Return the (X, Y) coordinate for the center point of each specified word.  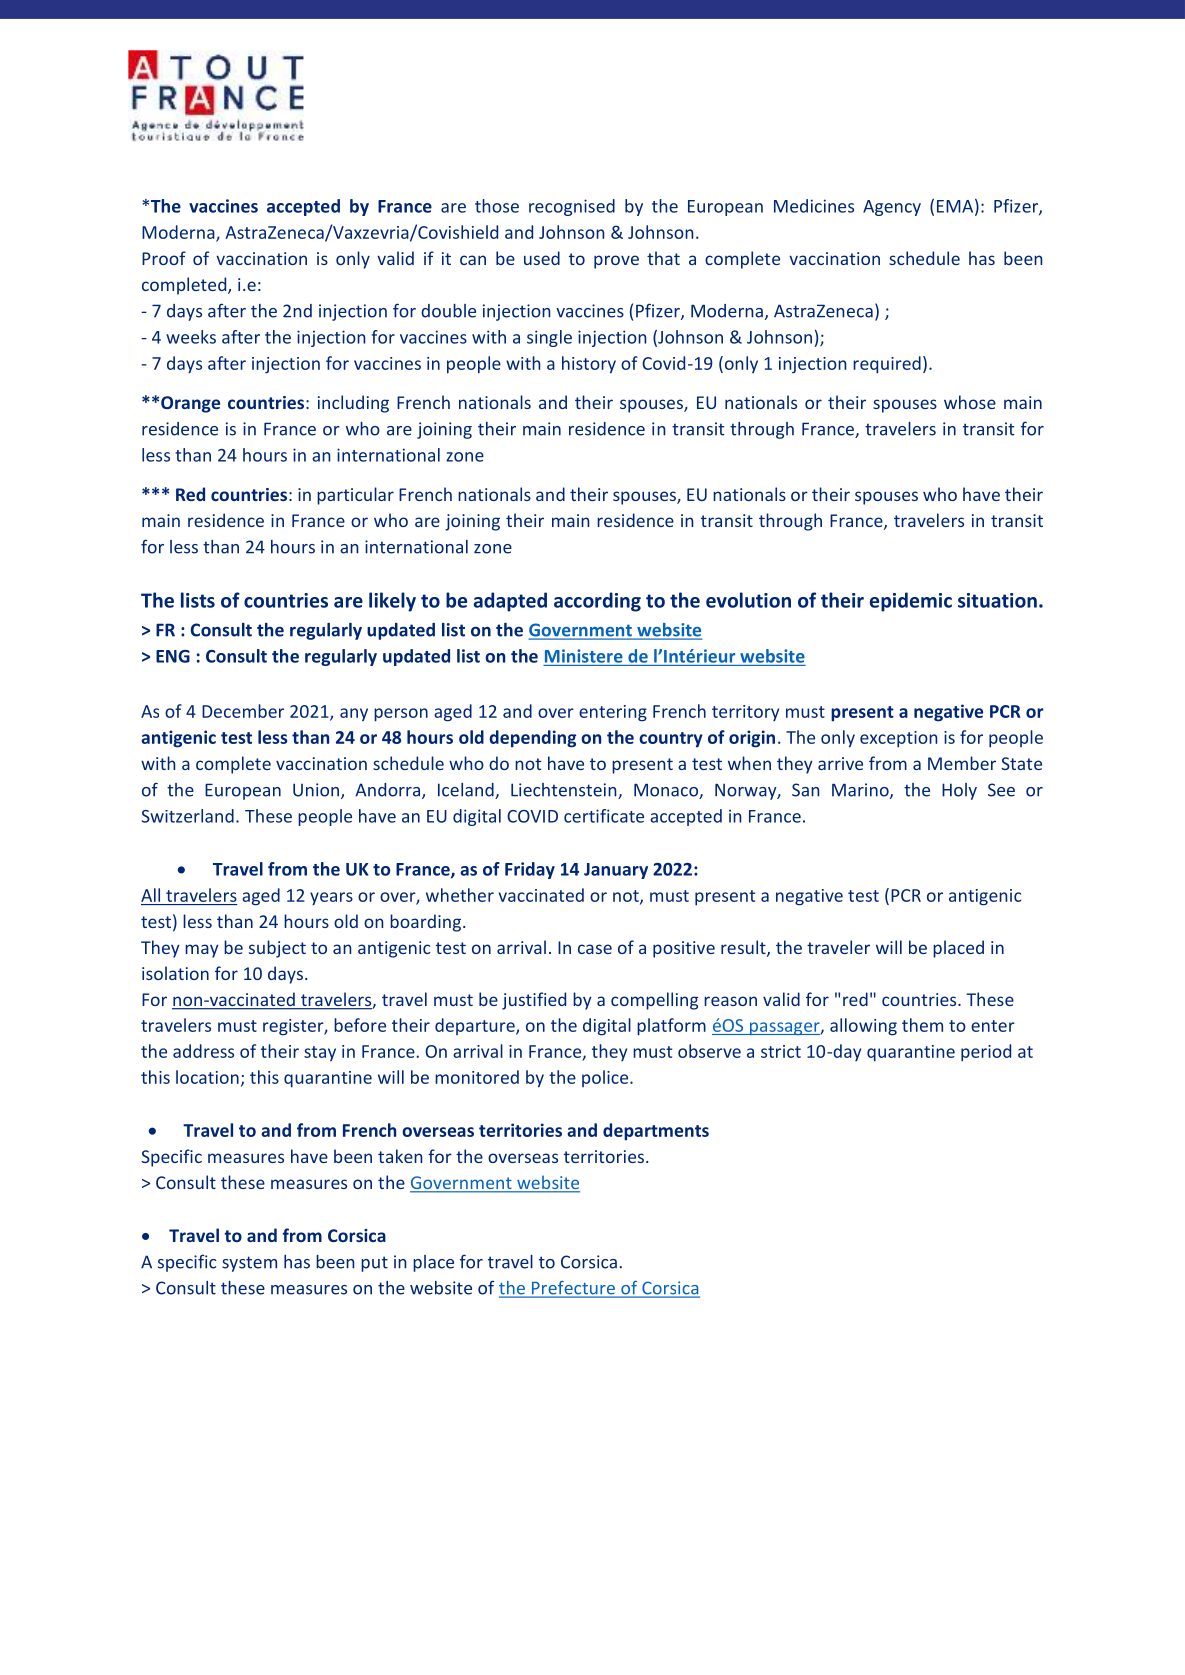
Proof (164, 258)
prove (616, 262)
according (597, 602)
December (243, 711)
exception (898, 739)
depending (532, 739)
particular (355, 496)
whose (970, 402)
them (922, 1025)
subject (277, 949)
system (249, 1264)
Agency (892, 208)
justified (534, 1001)
